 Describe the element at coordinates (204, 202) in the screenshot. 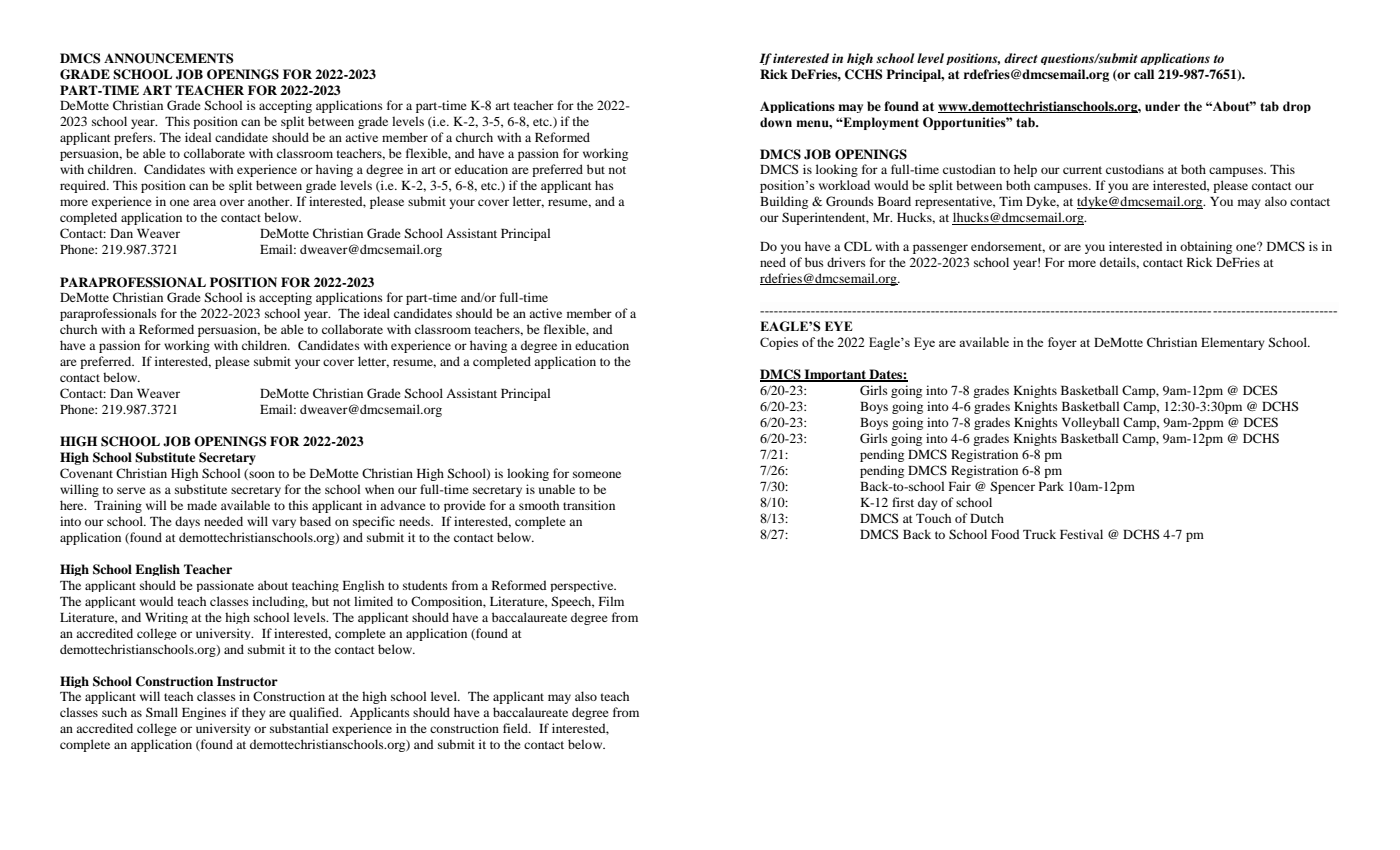

I see `area` at that location.
